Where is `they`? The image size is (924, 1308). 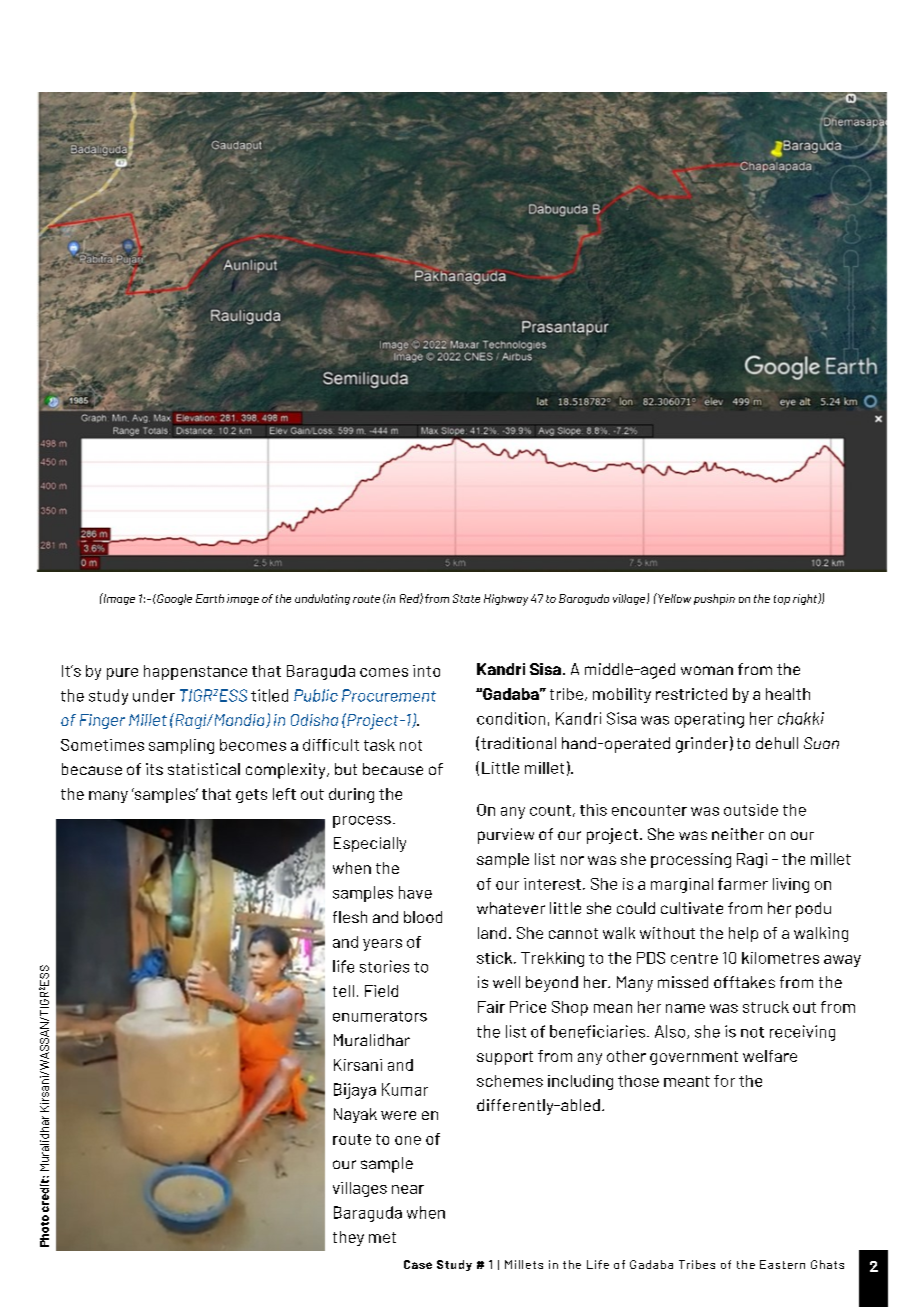
they is located at coordinates (348, 1238).
